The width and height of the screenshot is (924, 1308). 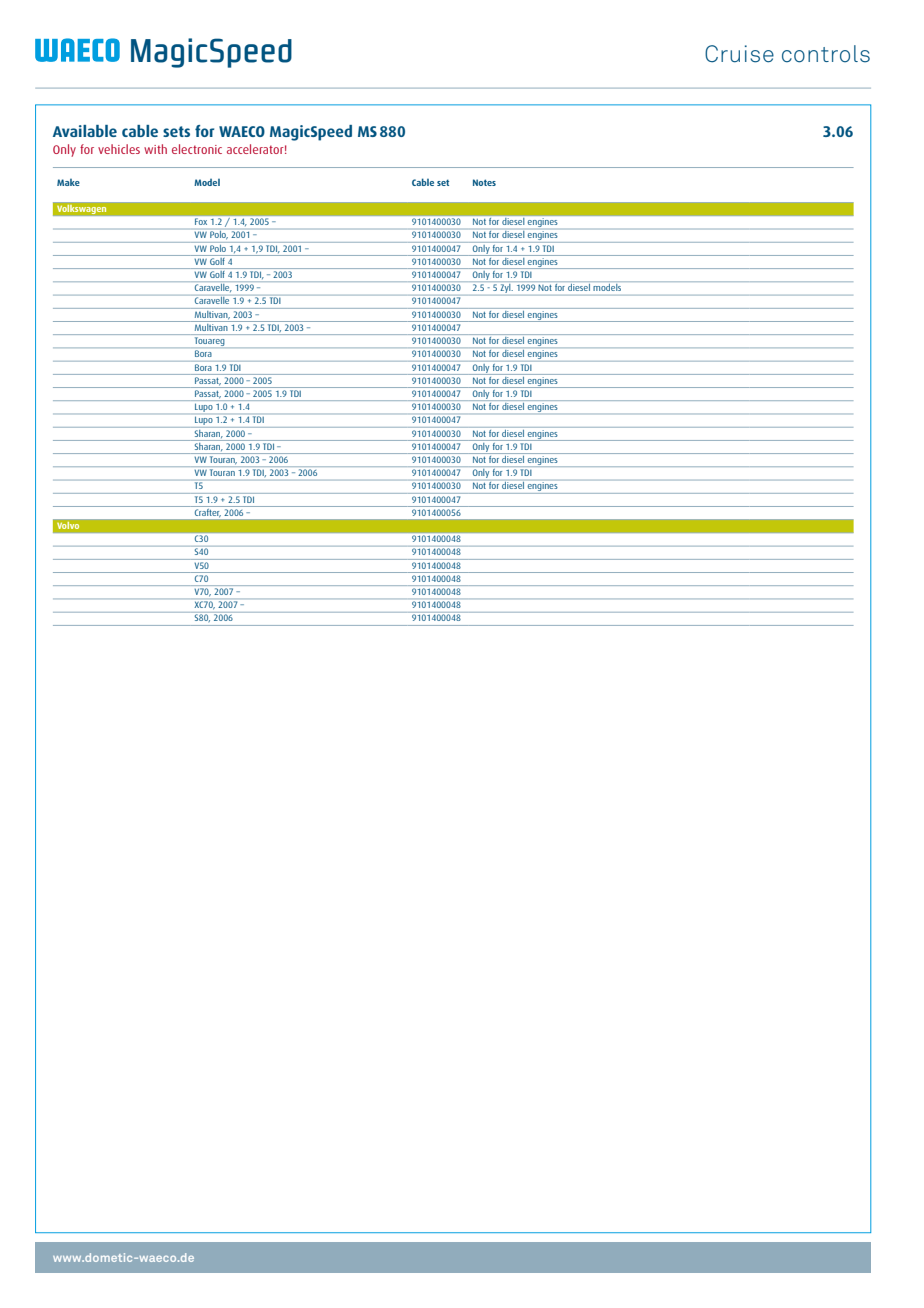 I want to click on sets, so click(x=176, y=131).
